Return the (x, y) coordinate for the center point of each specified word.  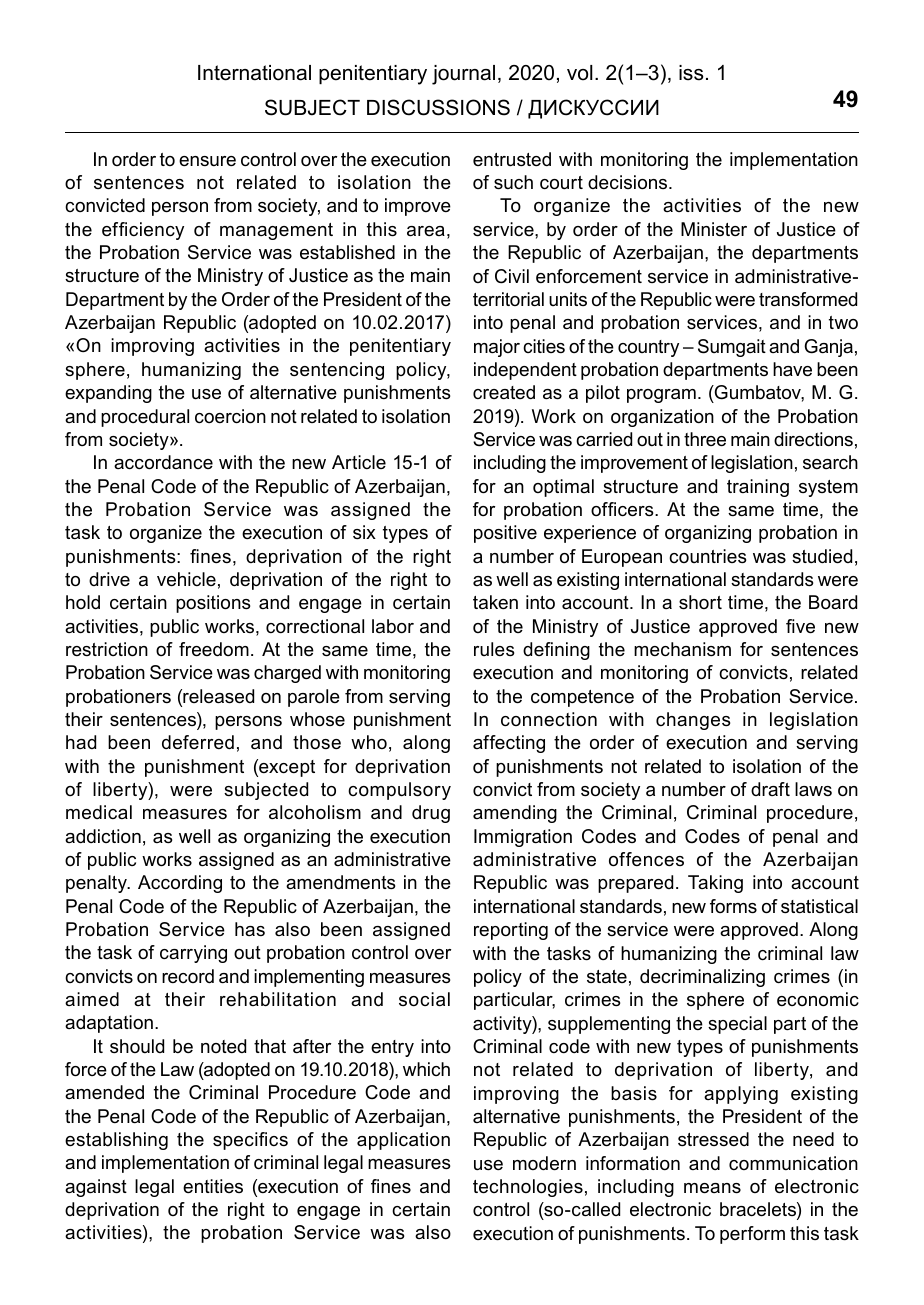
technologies (528, 1188)
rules (494, 649)
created (504, 392)
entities (213, 1186)
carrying (193, 954)
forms (733, 906)
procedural (145, 418)
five (800, 626)
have (792, 369)
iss (691, 73)
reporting (511, 931)
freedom (214, 649)
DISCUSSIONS (438, 107)
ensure (207, 161)
